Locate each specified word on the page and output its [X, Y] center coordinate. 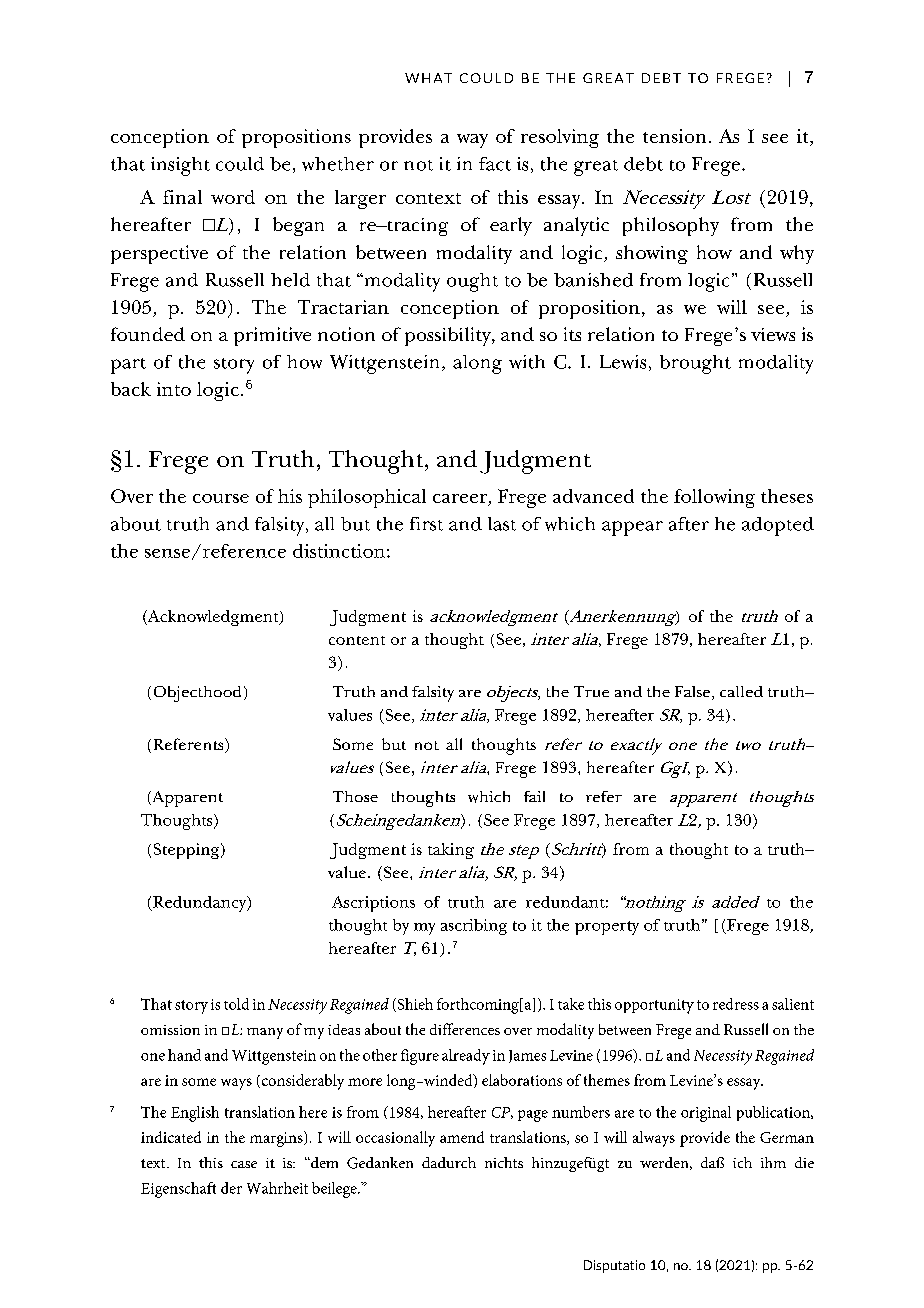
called [741, 691]
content [357, 640]
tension [674, 136]
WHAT [428, 78]
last [502, 524]
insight [180, 166]
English [195, 1114]
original [706, 1114]
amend [462, 1137]
